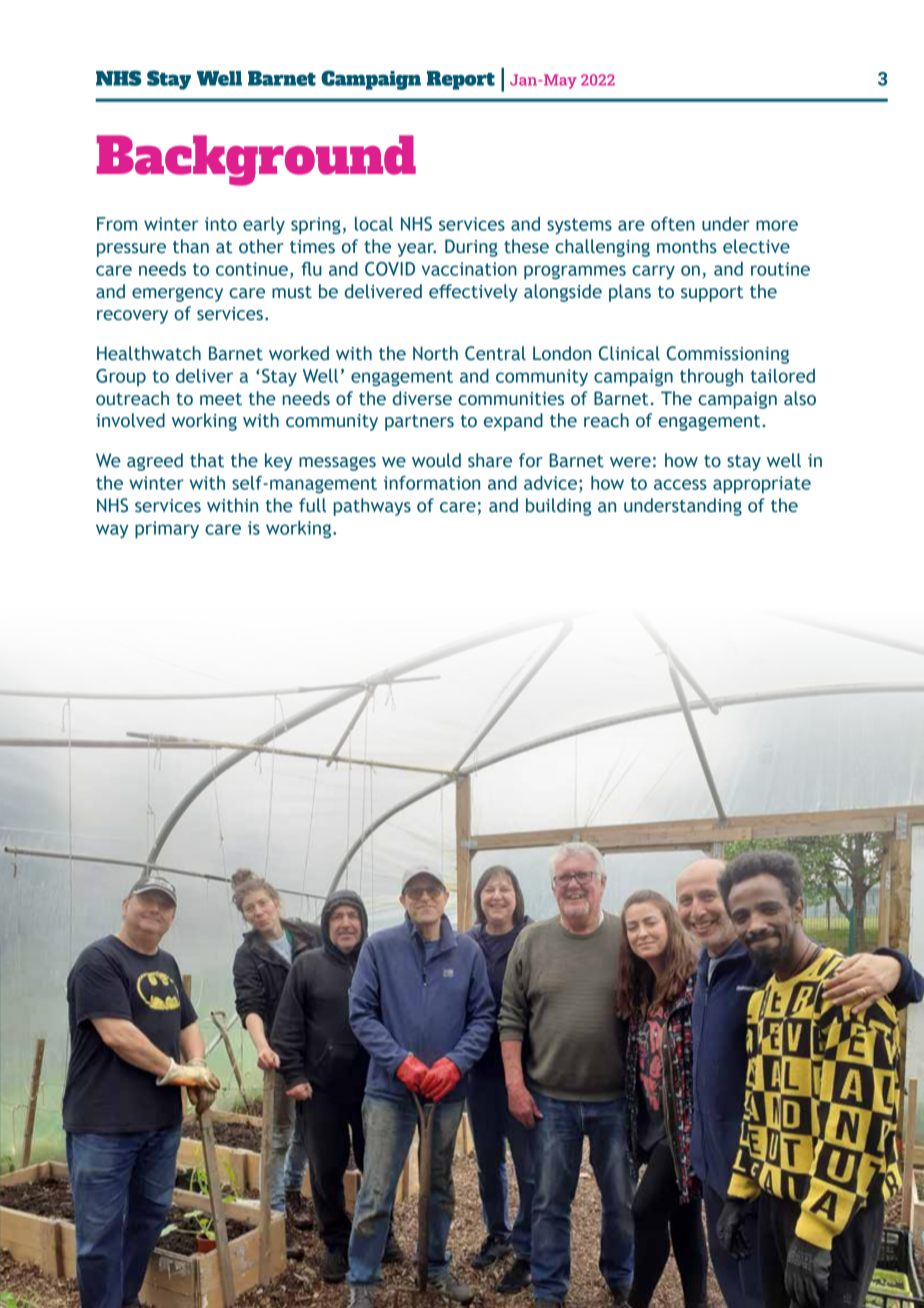  What do you see at coordinates (221, 399) in the image?
I see `meet` at bounding box center [221, 399].
